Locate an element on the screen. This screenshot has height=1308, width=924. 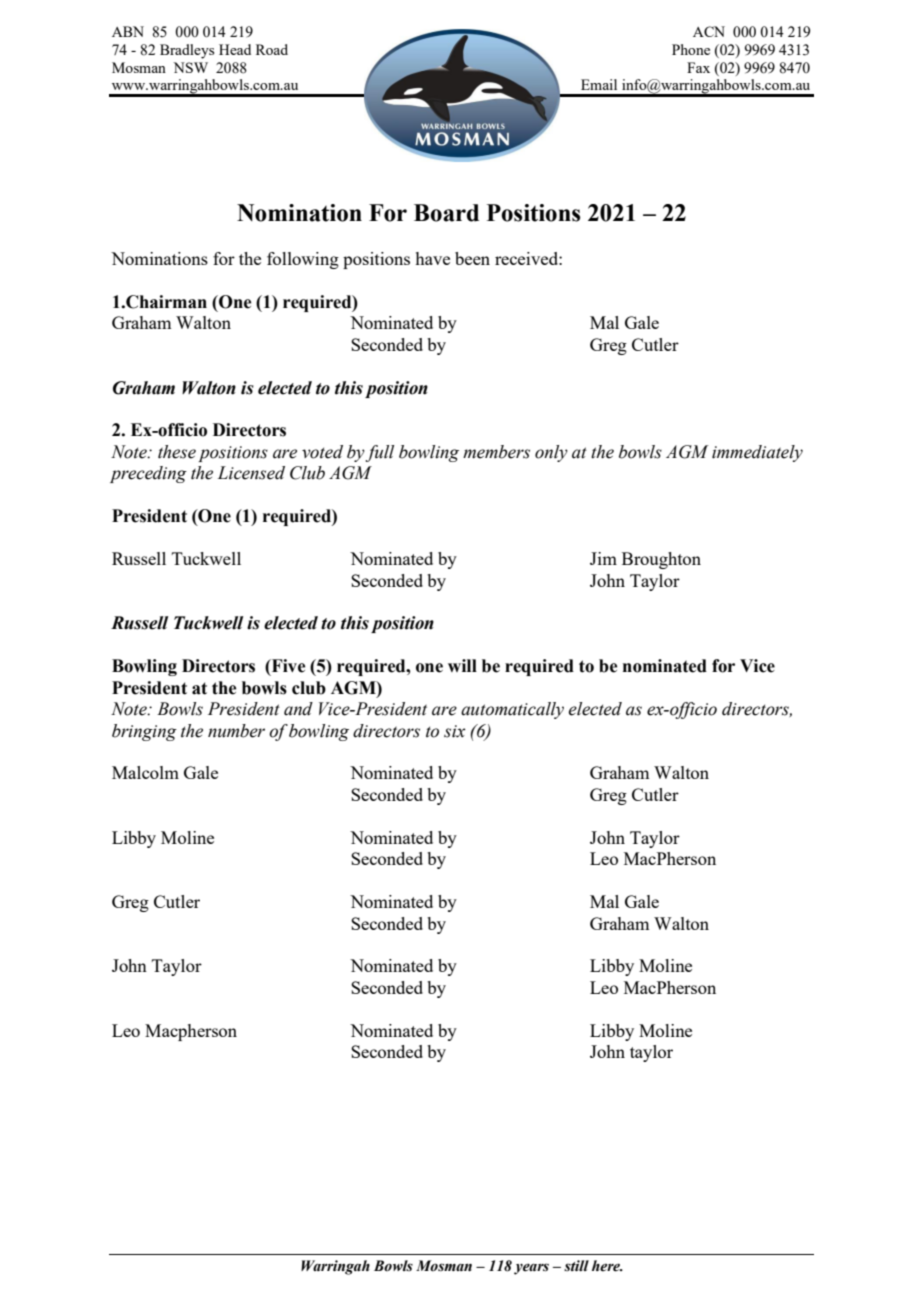
Fax is located at coordinates (698, 67).
